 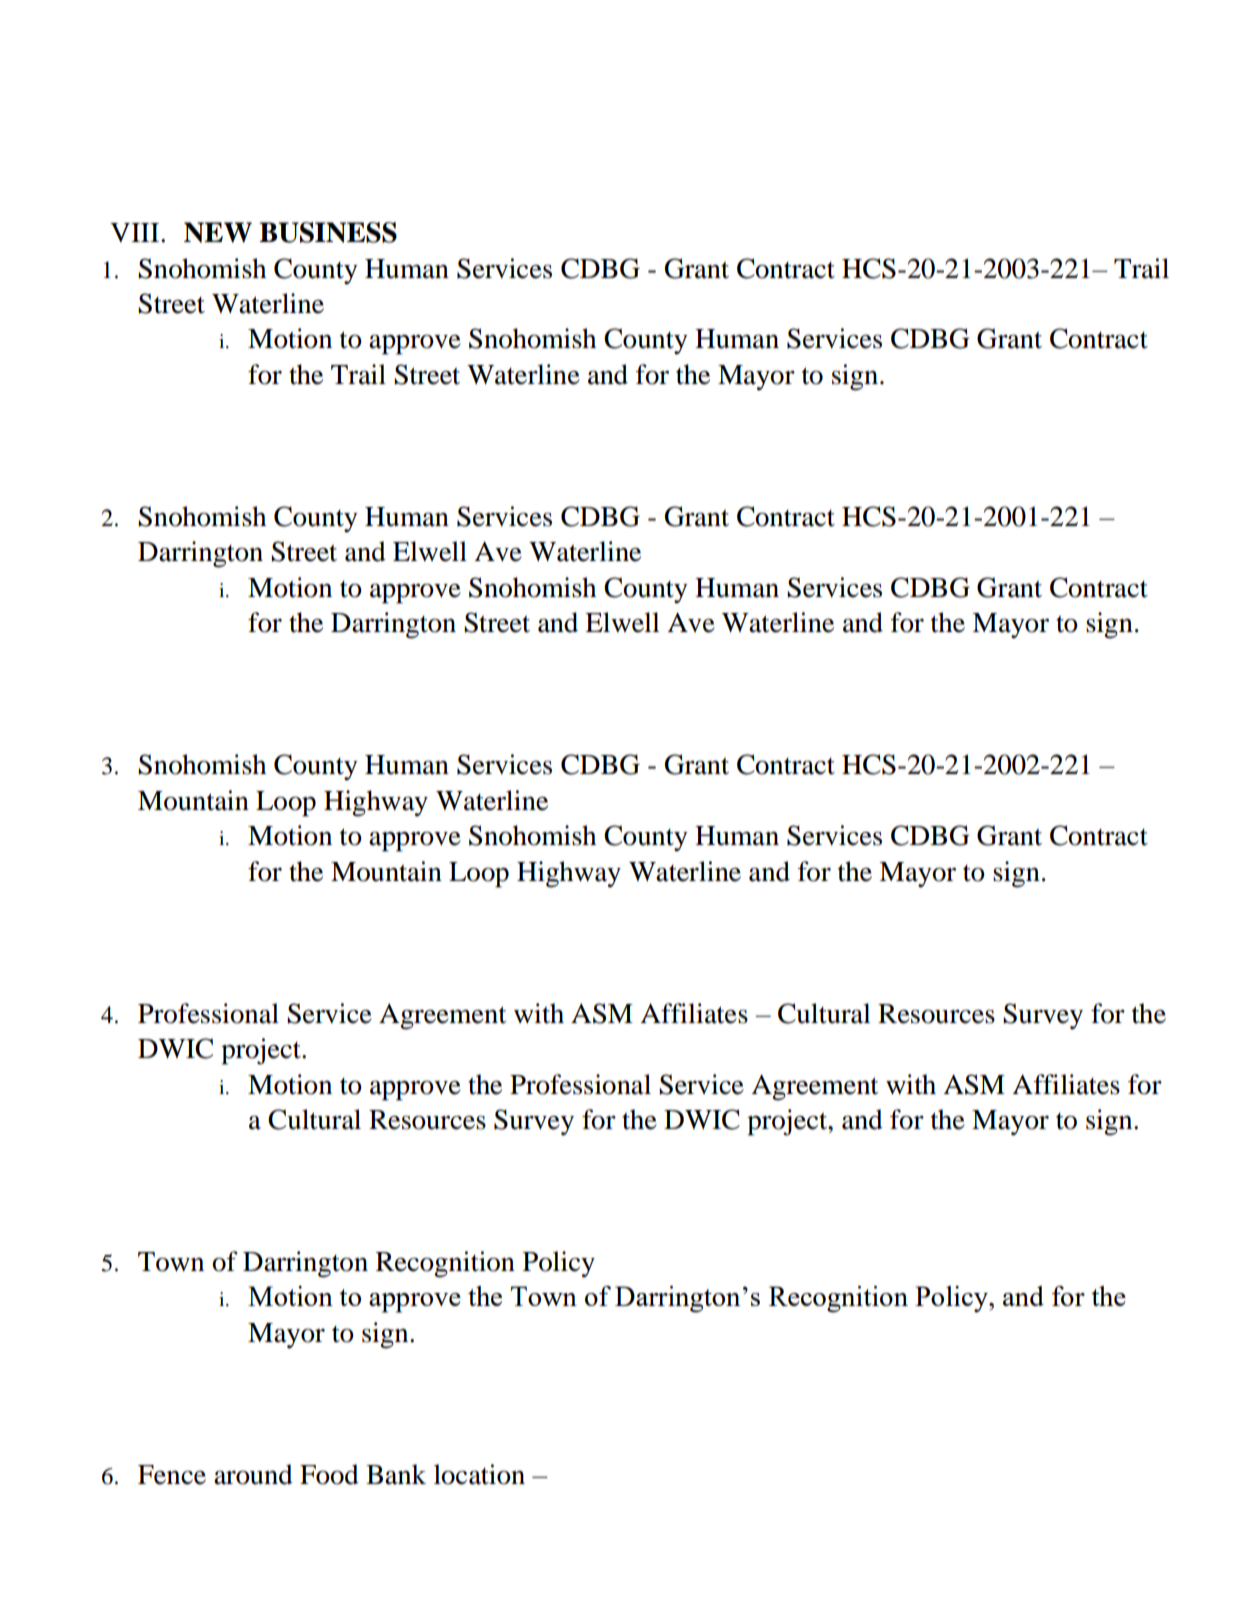 What do you see at coordinates (218, 232) in the image?
I see `NEW` at bounding box center [218, 232].
